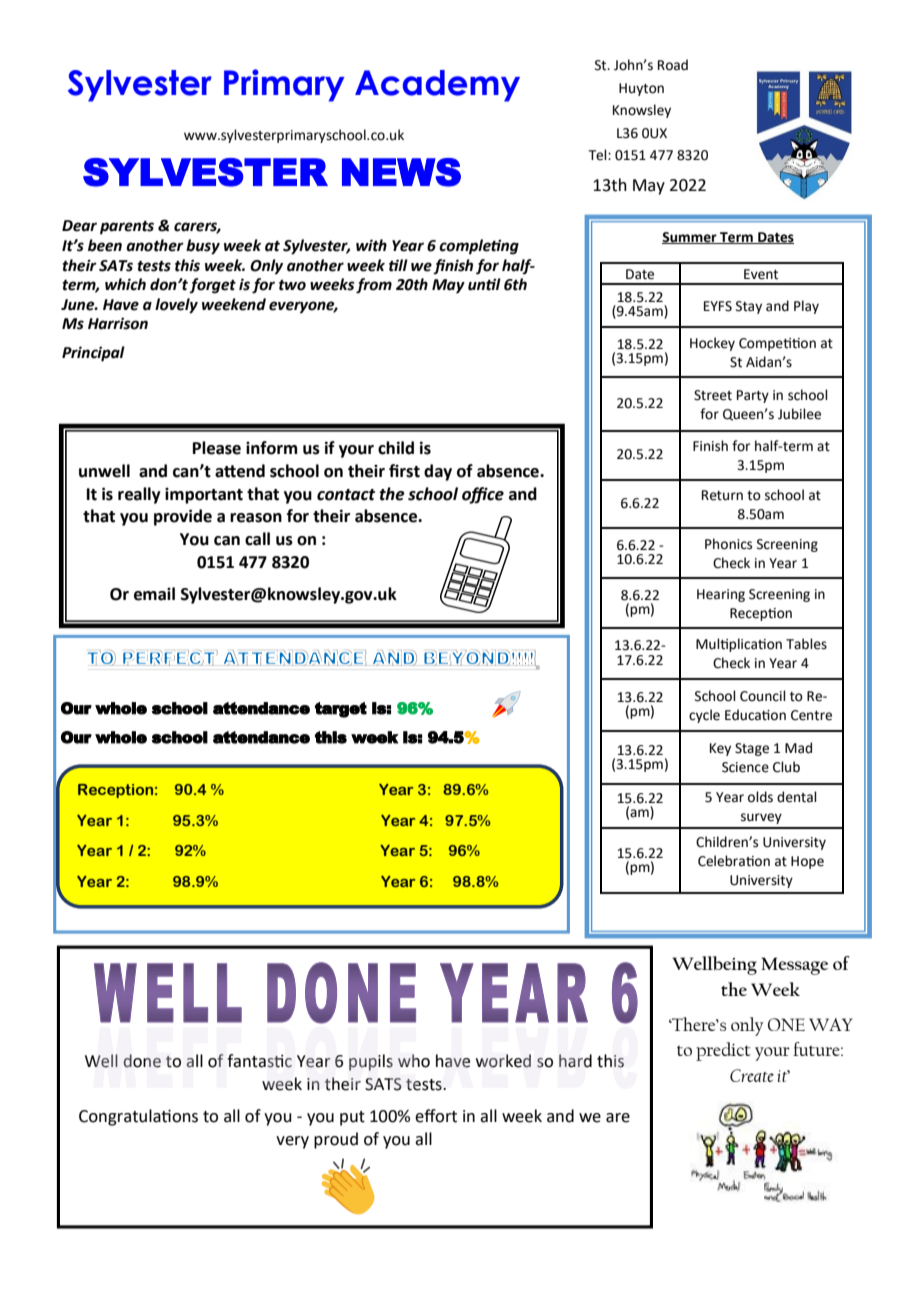  I want to click on parents, so click(127, 228).
